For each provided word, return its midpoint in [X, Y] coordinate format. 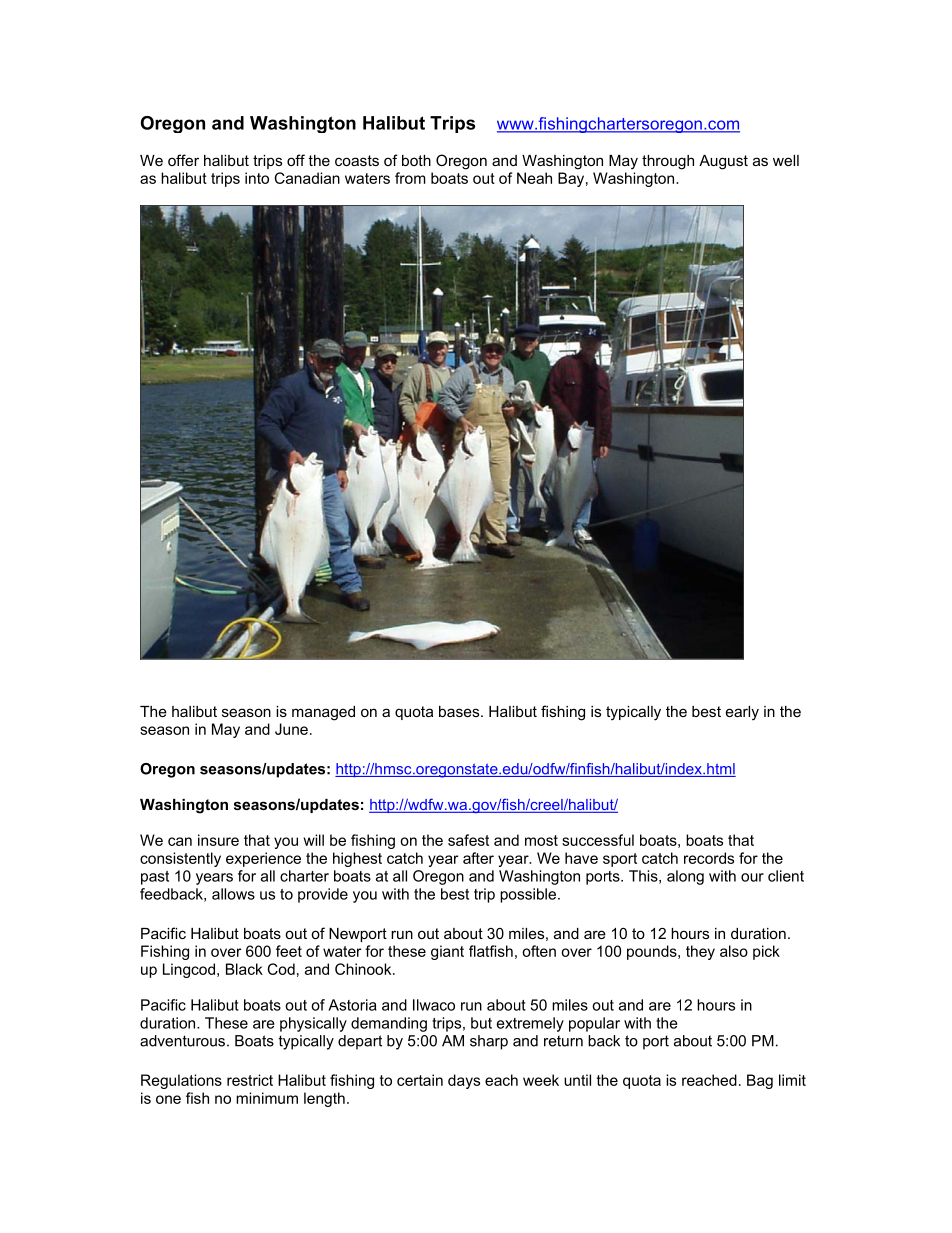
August [723, 162]
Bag [760, 1081]
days [464, 1081]
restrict [250, 1080]
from [410, 178]
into [257, 178]
